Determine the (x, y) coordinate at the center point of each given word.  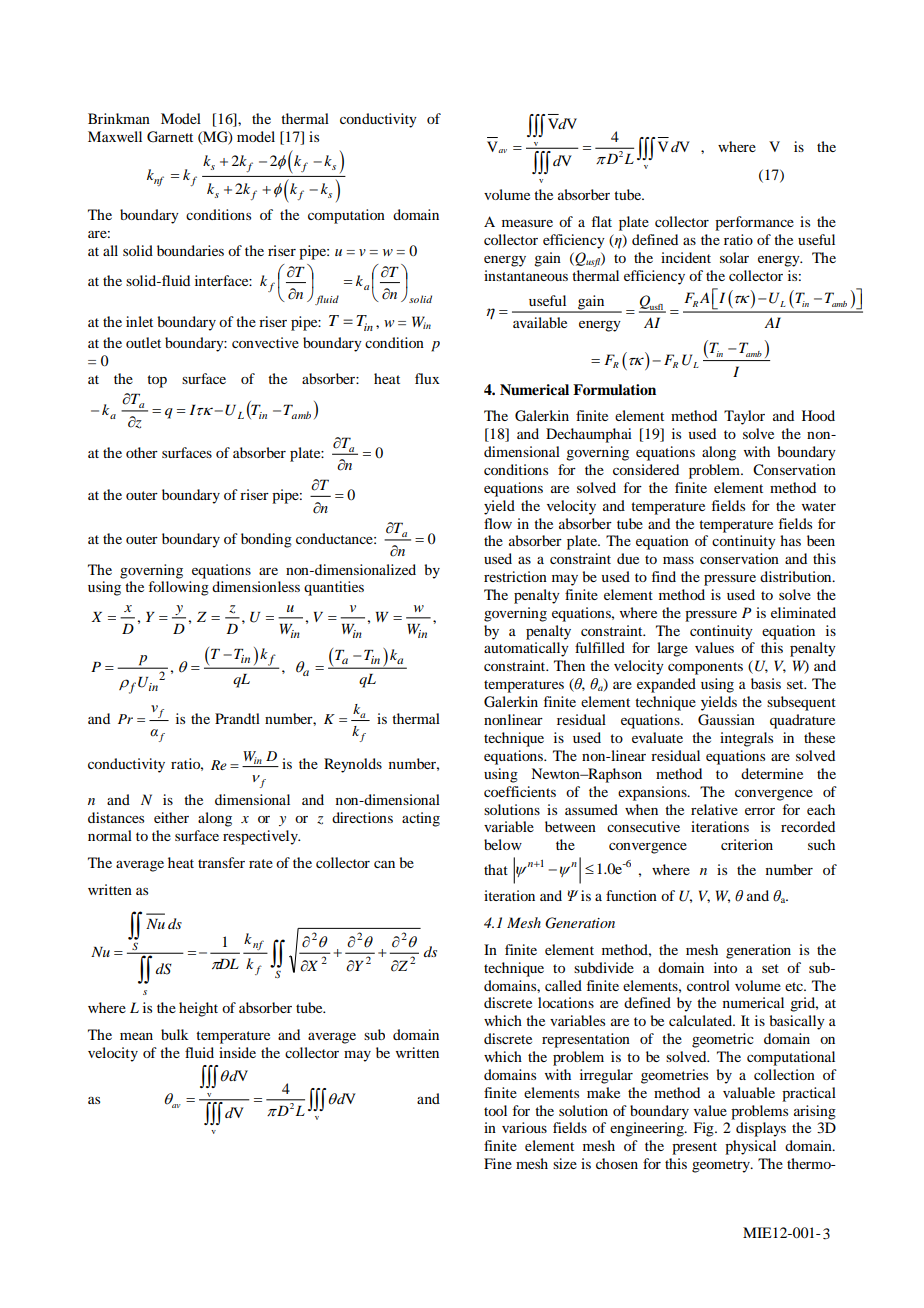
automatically (526, 649)
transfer (221, 862)
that (496, 869)
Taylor (744, 417)
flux (427, 378)
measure (527, 223)
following (179, 588)
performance (754, 223)
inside (237, 1052)
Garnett (170, 137)
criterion (747, 844)
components (705, 668)
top (157, 381)
